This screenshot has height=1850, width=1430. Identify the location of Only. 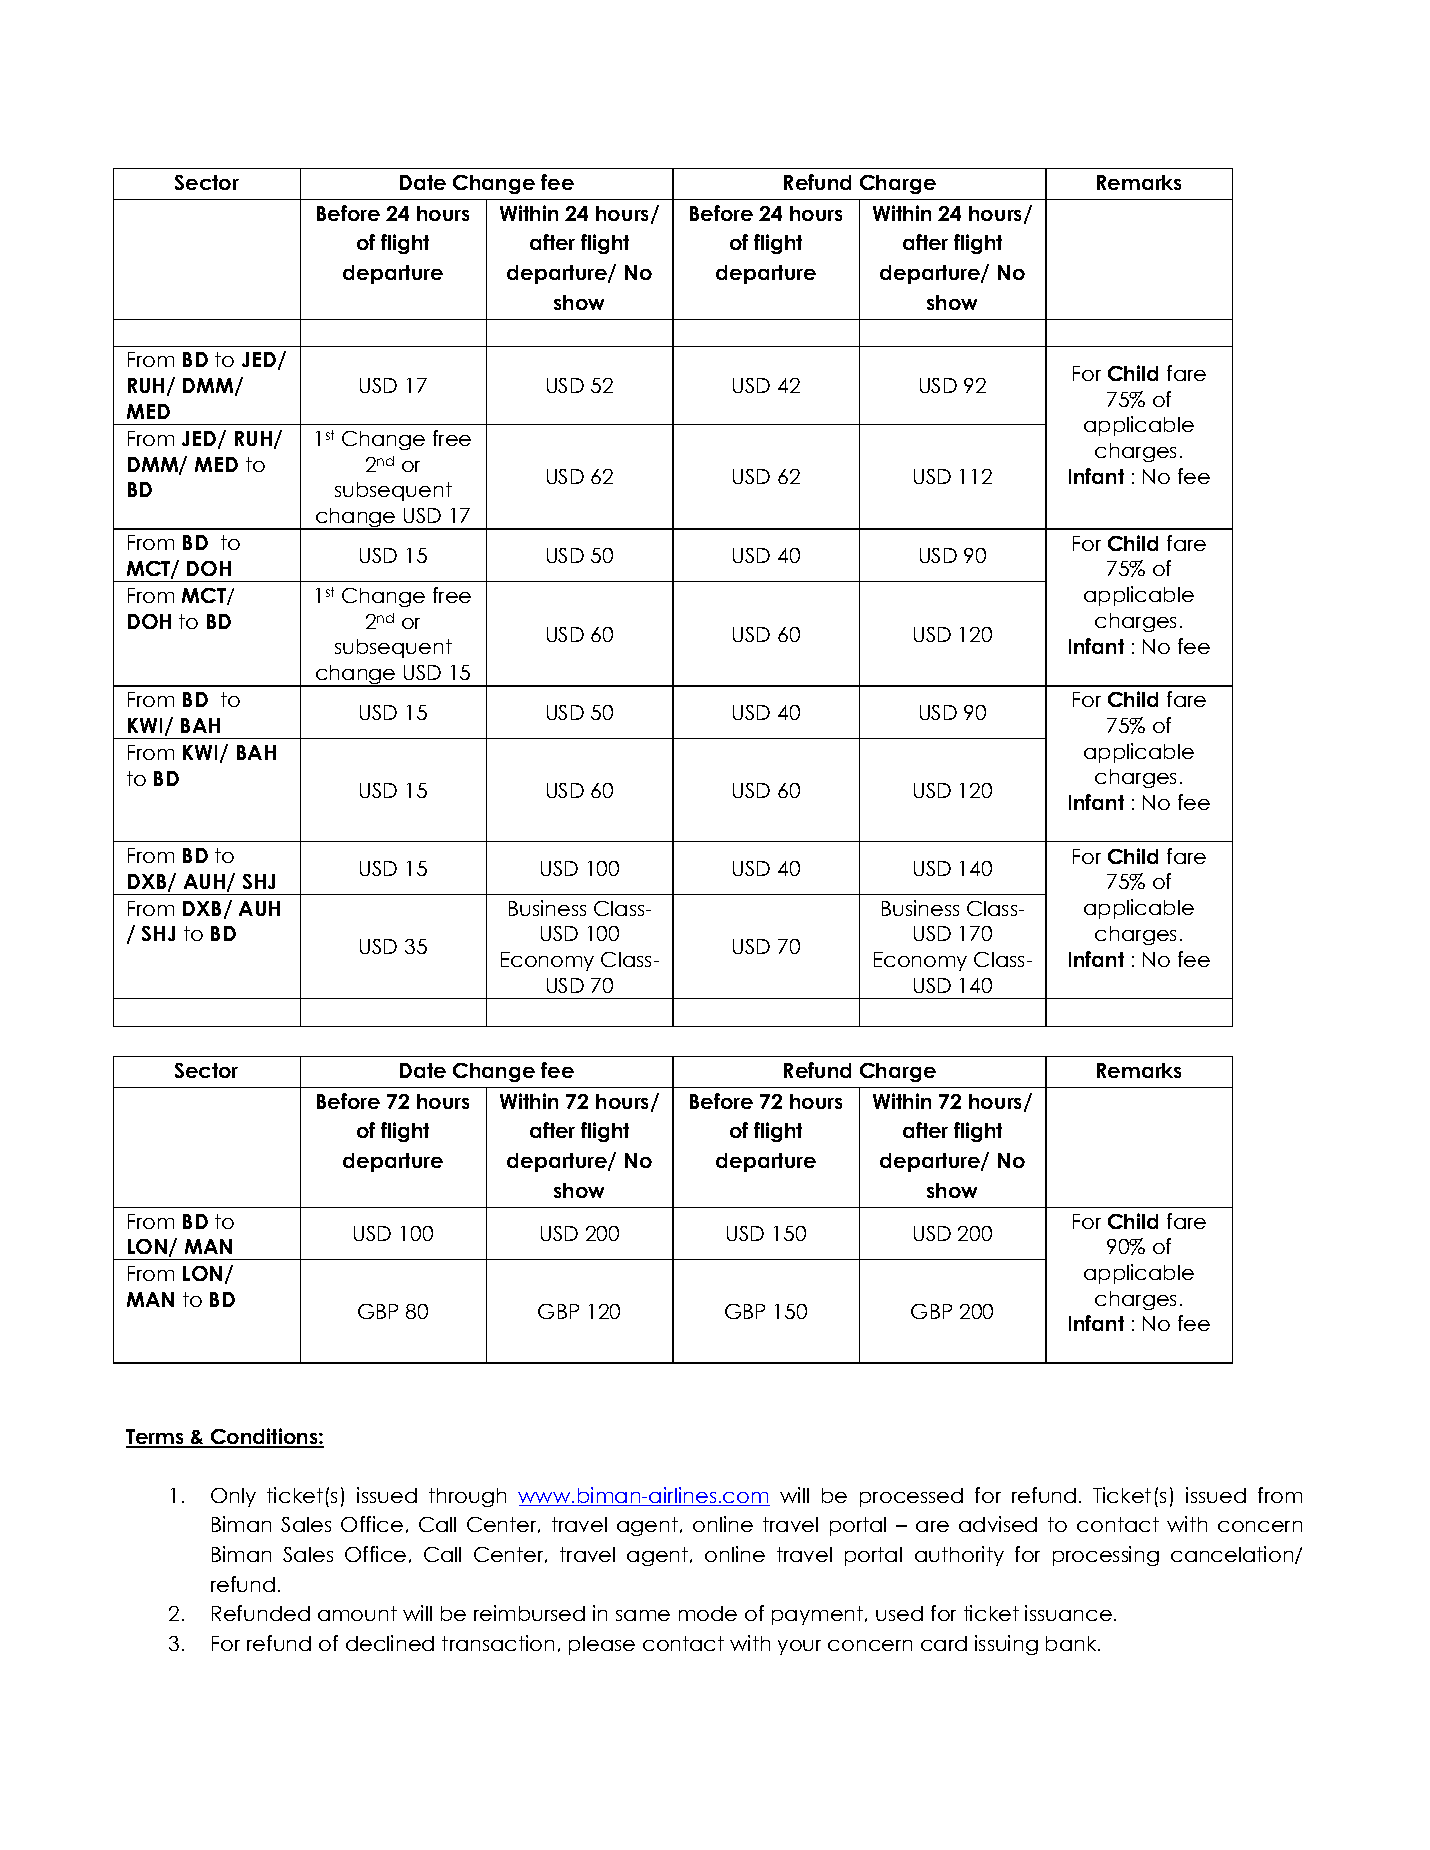
(233, 1497).
